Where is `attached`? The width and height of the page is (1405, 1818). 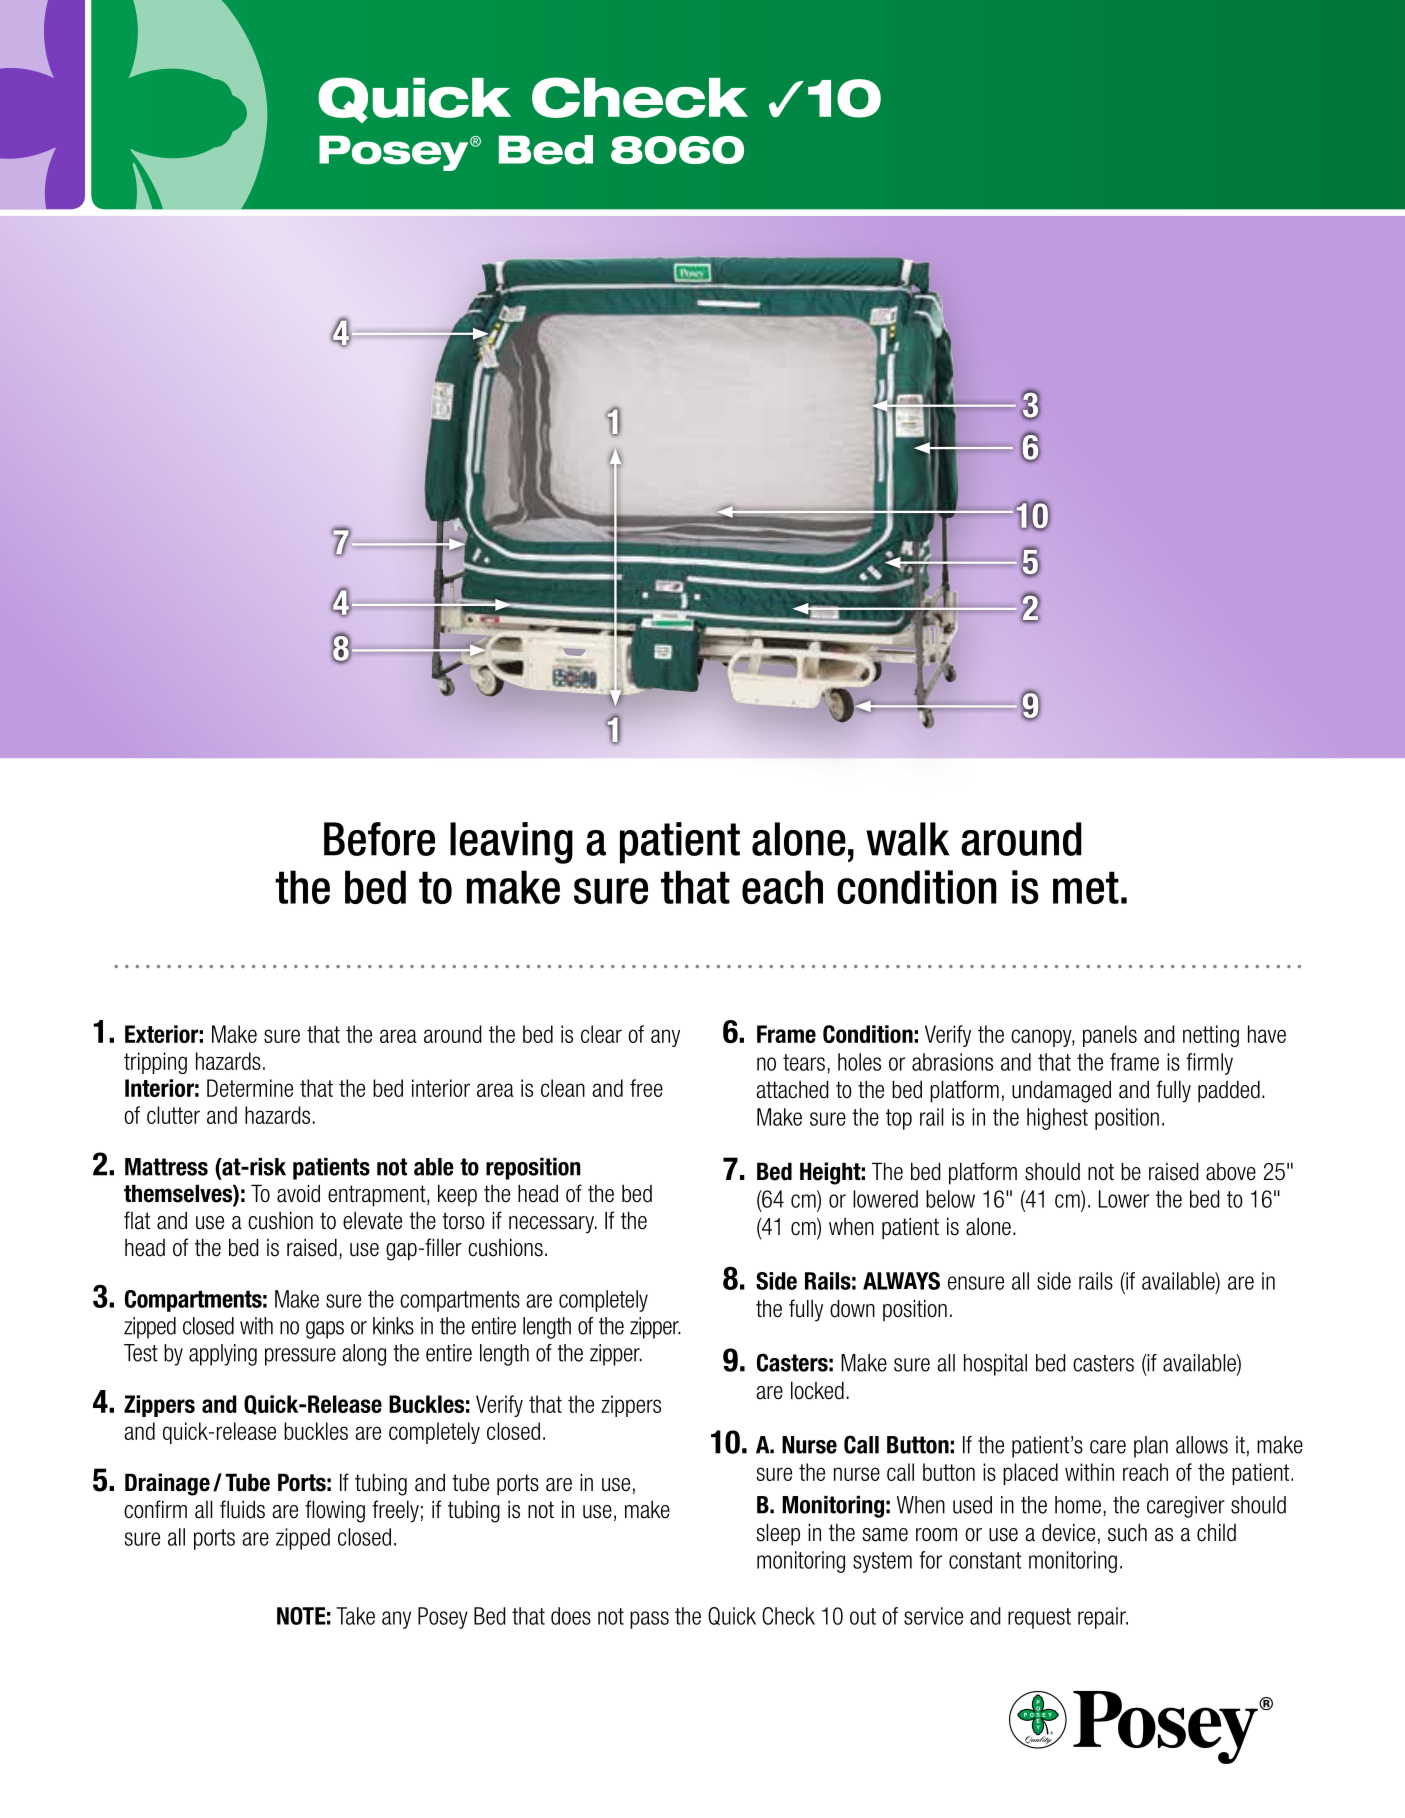 attached is located at coordinates (792, 1089).
